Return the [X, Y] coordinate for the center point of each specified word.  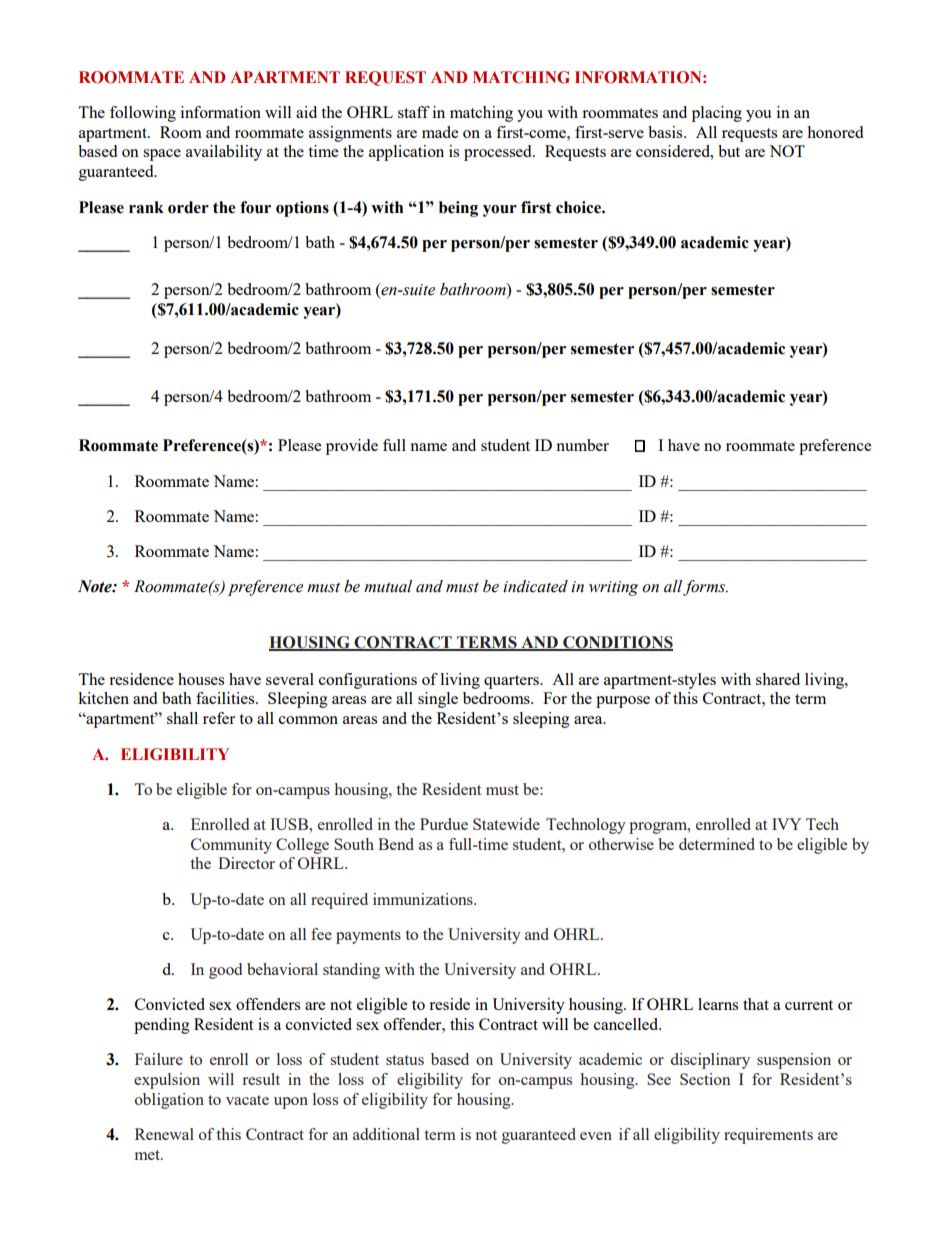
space [162, 155]
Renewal [164, 1134]
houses [201, 679]
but [729, 151]
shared [778, 679]
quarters [512, 682]
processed [499, 153]
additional [386, 1134]
